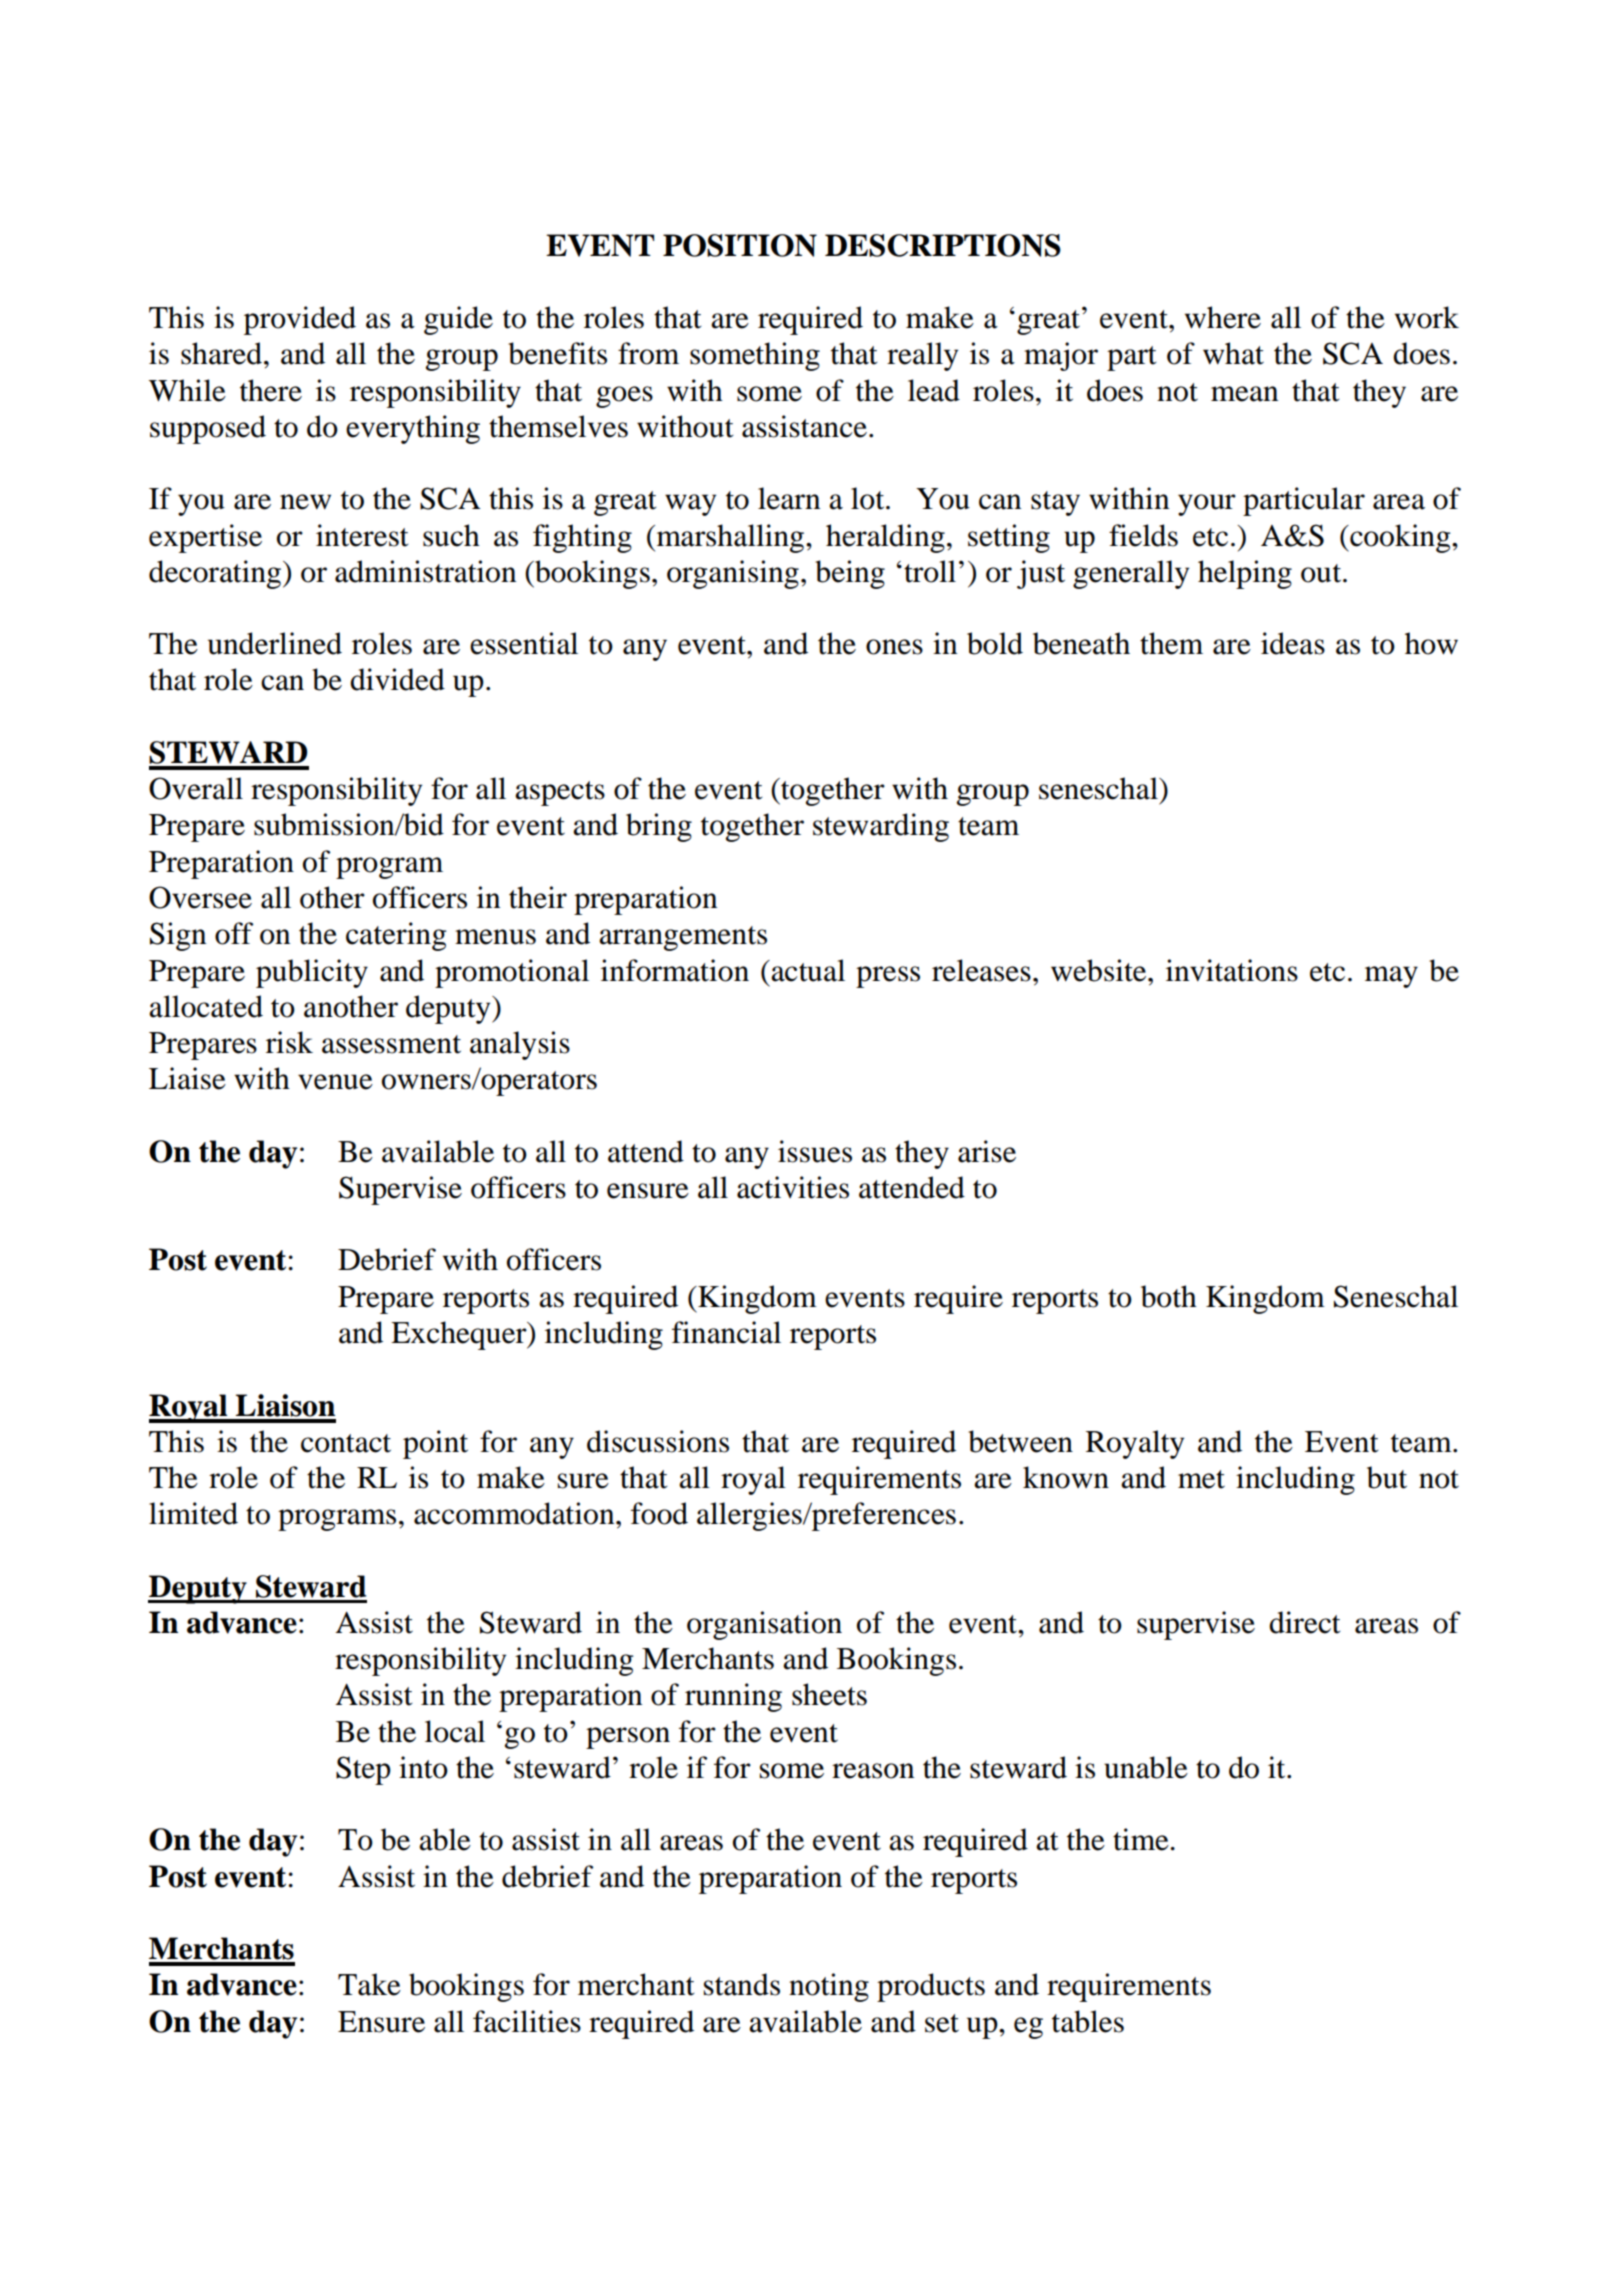 Image resolution: width=1608 pixels, height=2274 pixels. I want to click on Take, so click(369, 1984).
